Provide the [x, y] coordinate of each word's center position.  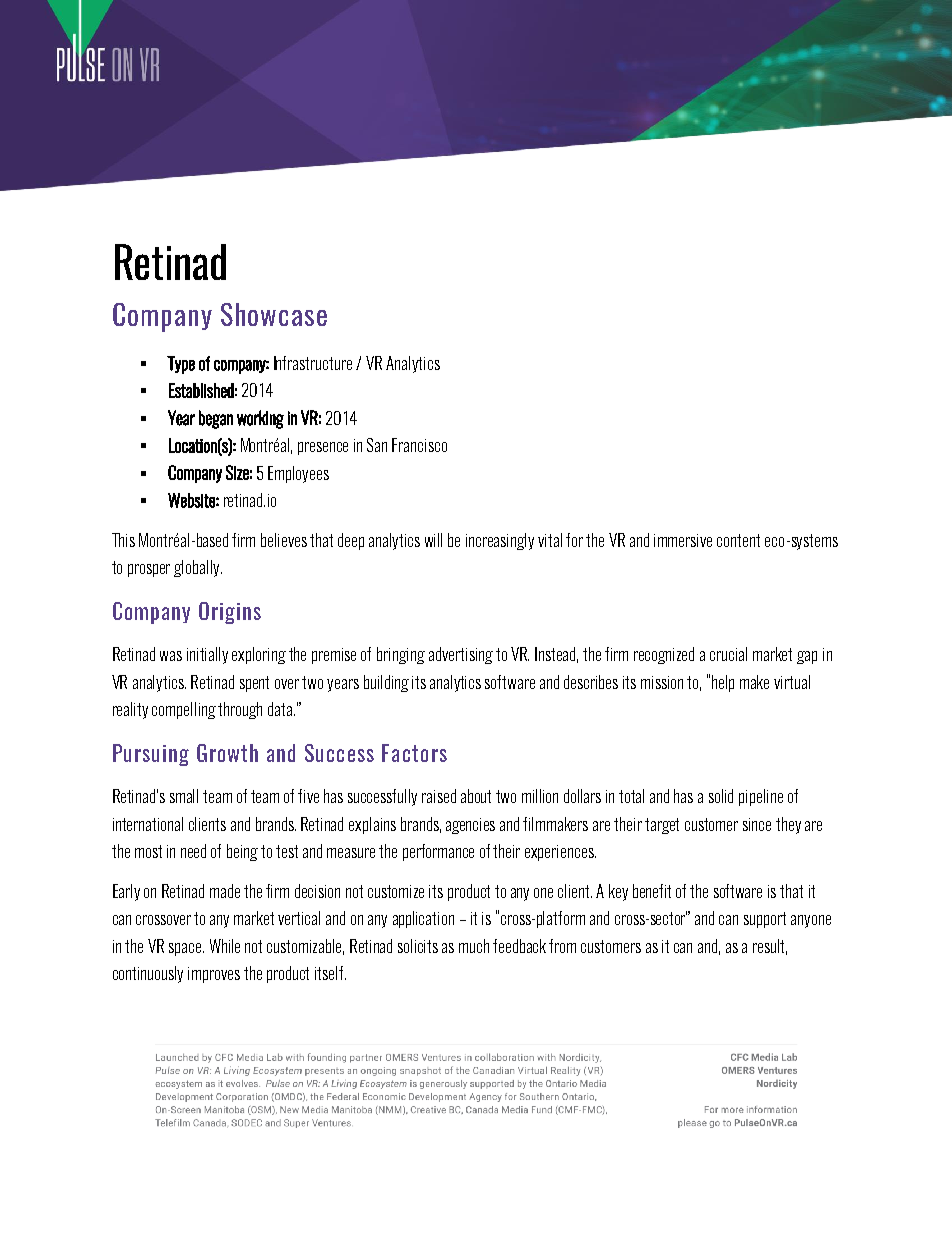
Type [181, 365]
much [474, 946]
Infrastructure [313, 363]
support [765, 920]
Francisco [419, 445]
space [186, 949]
